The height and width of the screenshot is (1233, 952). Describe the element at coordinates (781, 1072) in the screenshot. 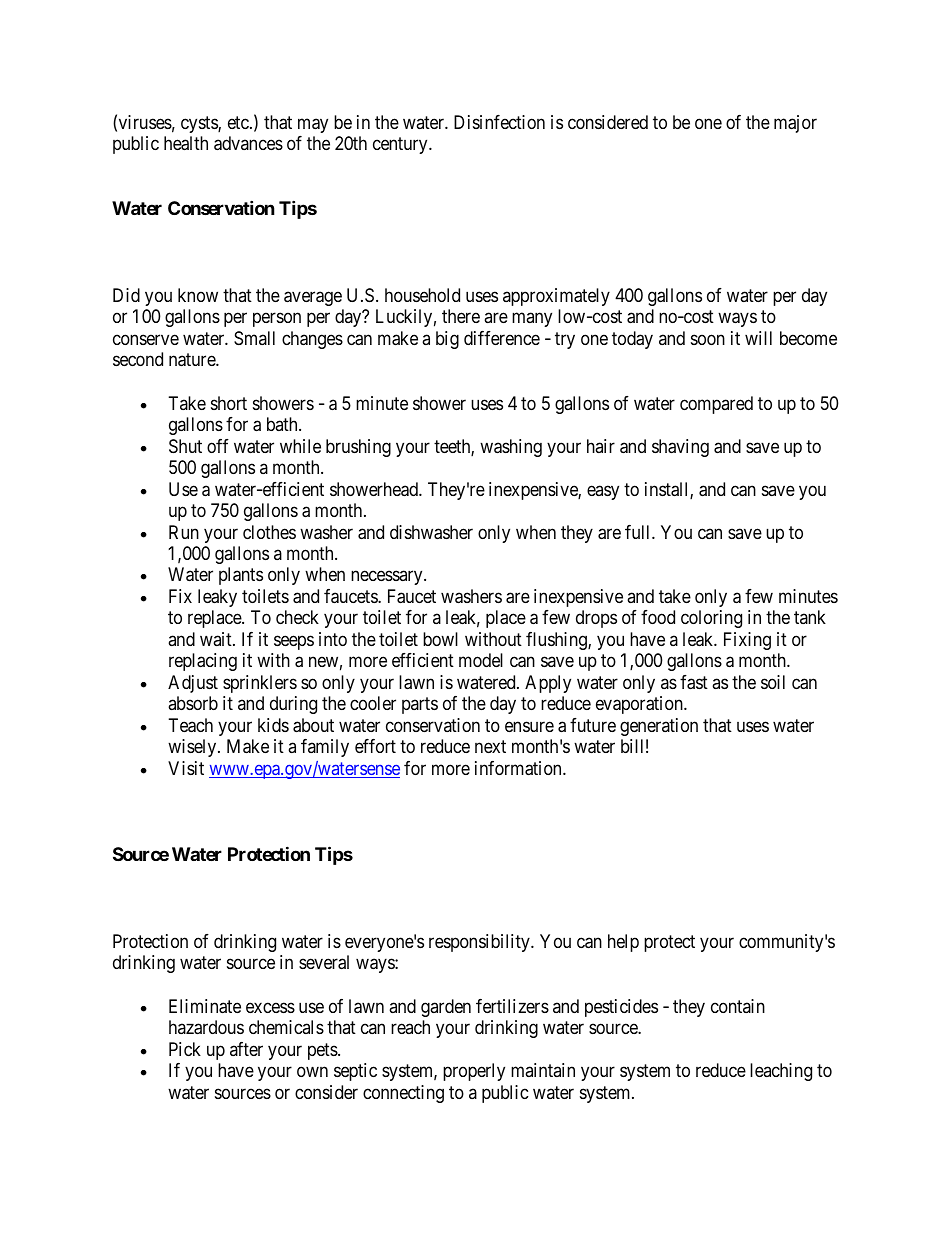

I see `leaching` at that location.
